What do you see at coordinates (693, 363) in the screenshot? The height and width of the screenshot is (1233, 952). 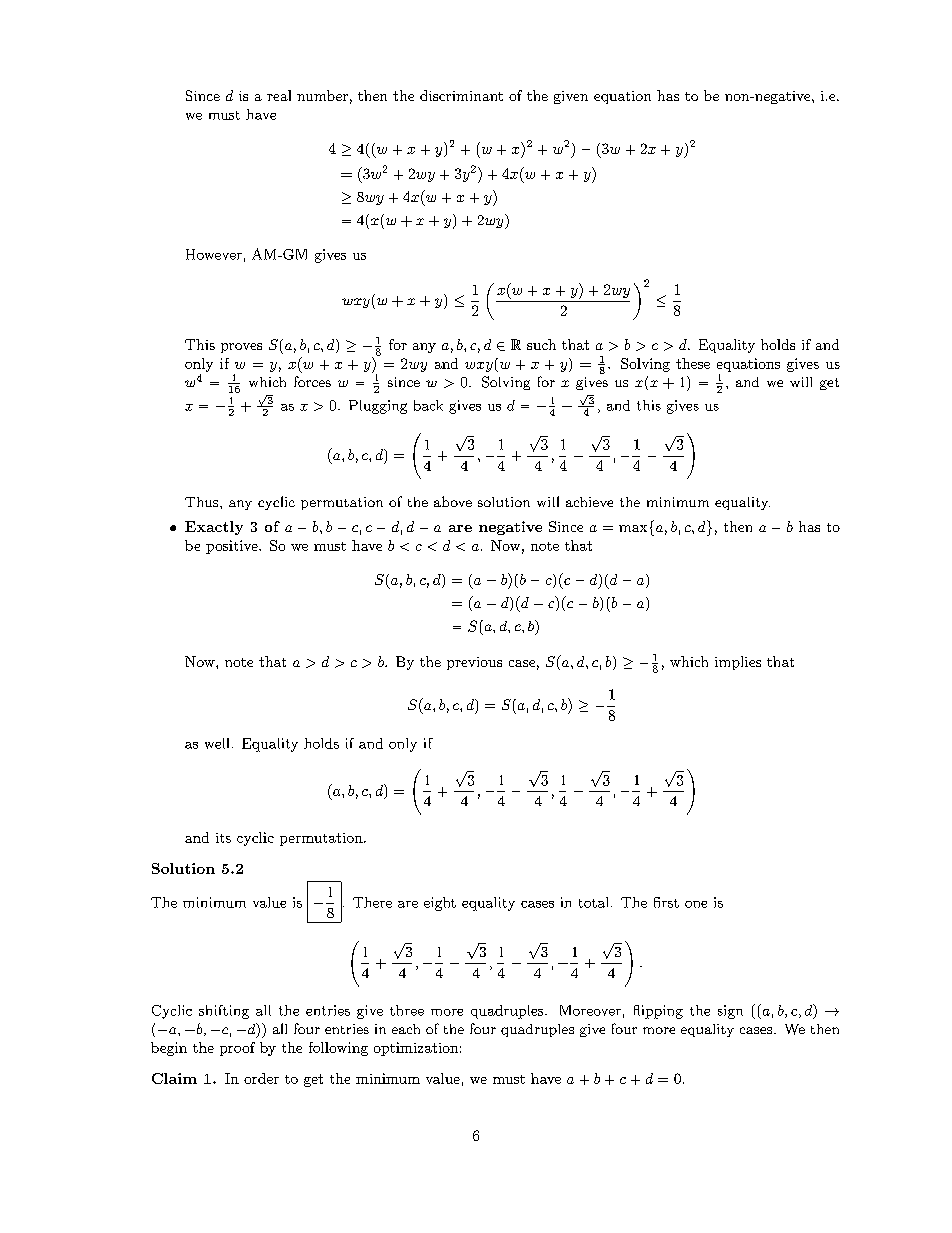 I see `these` at bounding box center [693, 363].
